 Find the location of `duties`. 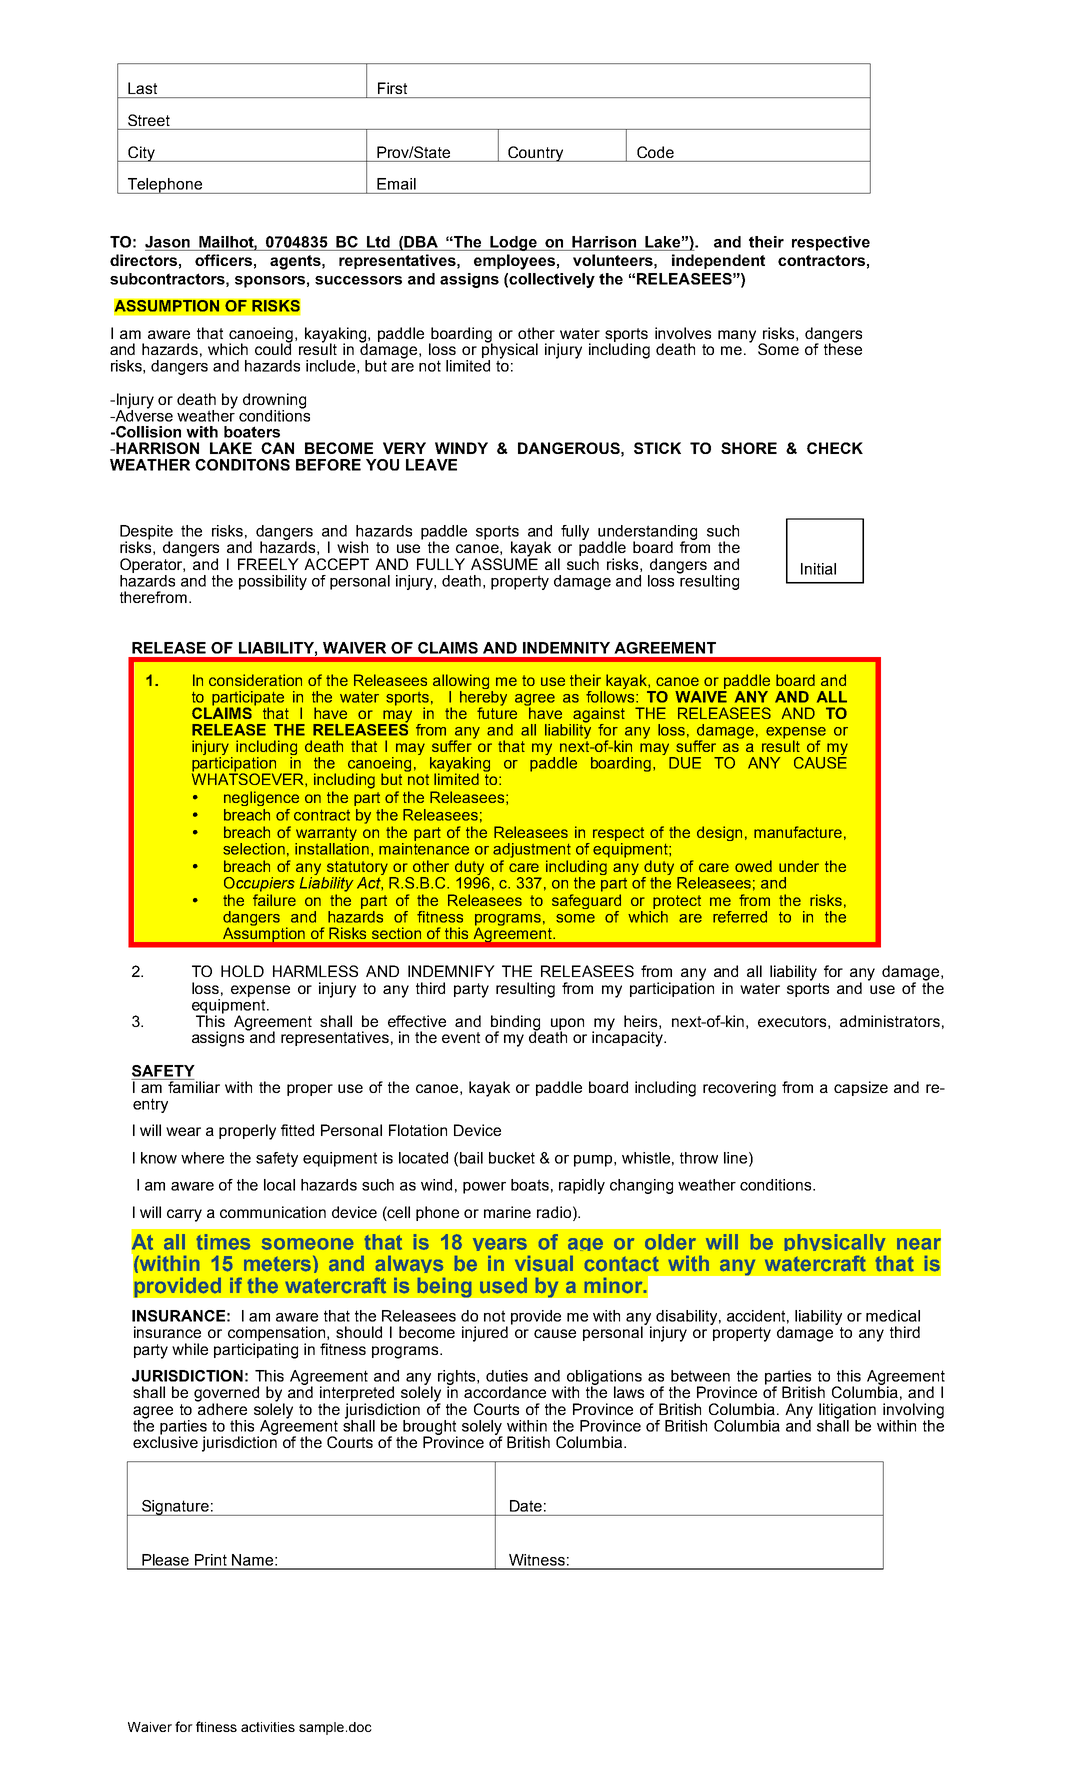

duties is located at coordinates (507, 1376).
